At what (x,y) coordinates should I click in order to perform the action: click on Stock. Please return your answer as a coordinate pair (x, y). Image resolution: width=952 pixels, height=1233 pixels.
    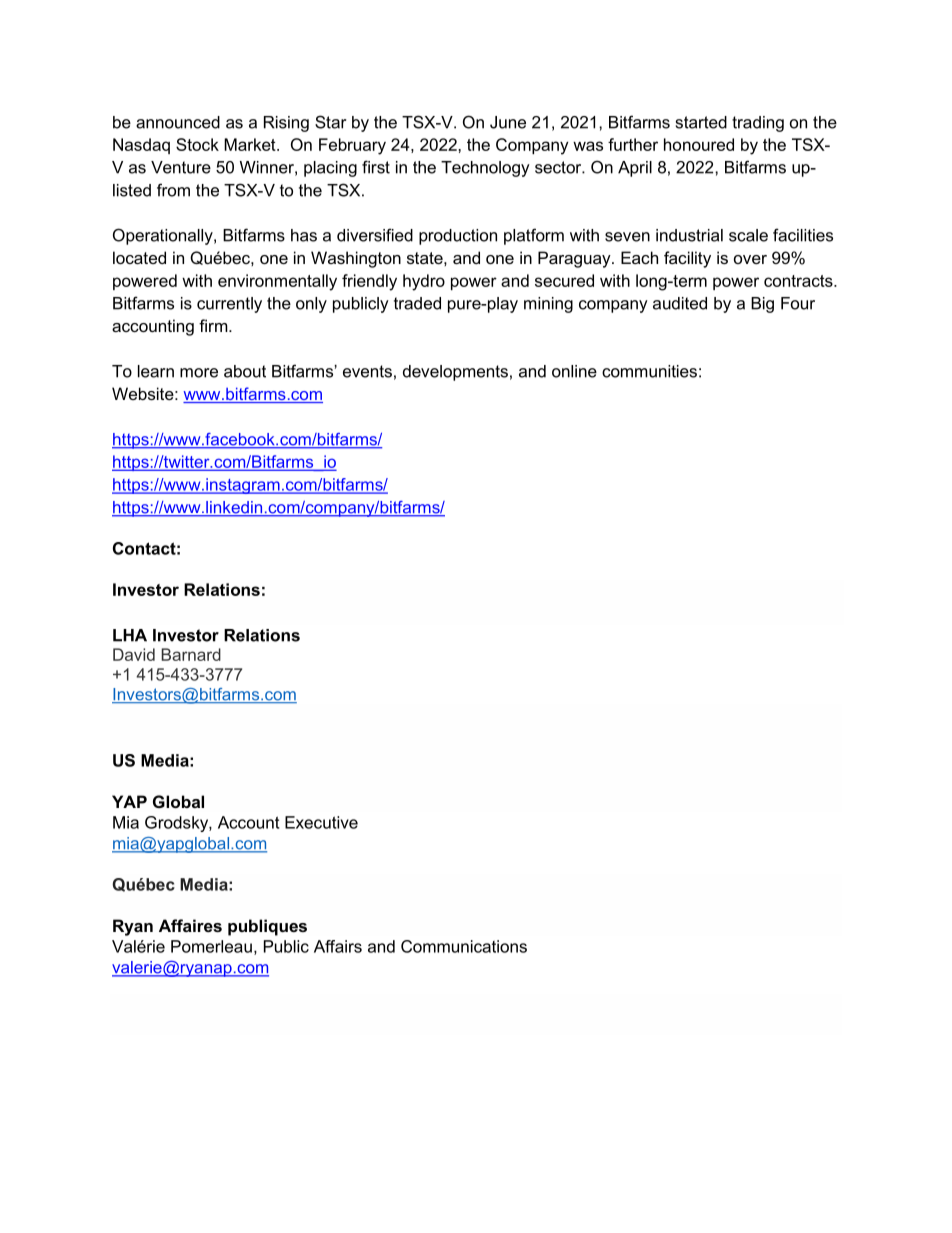
    Looking at the image, I should click on (197, 144).
